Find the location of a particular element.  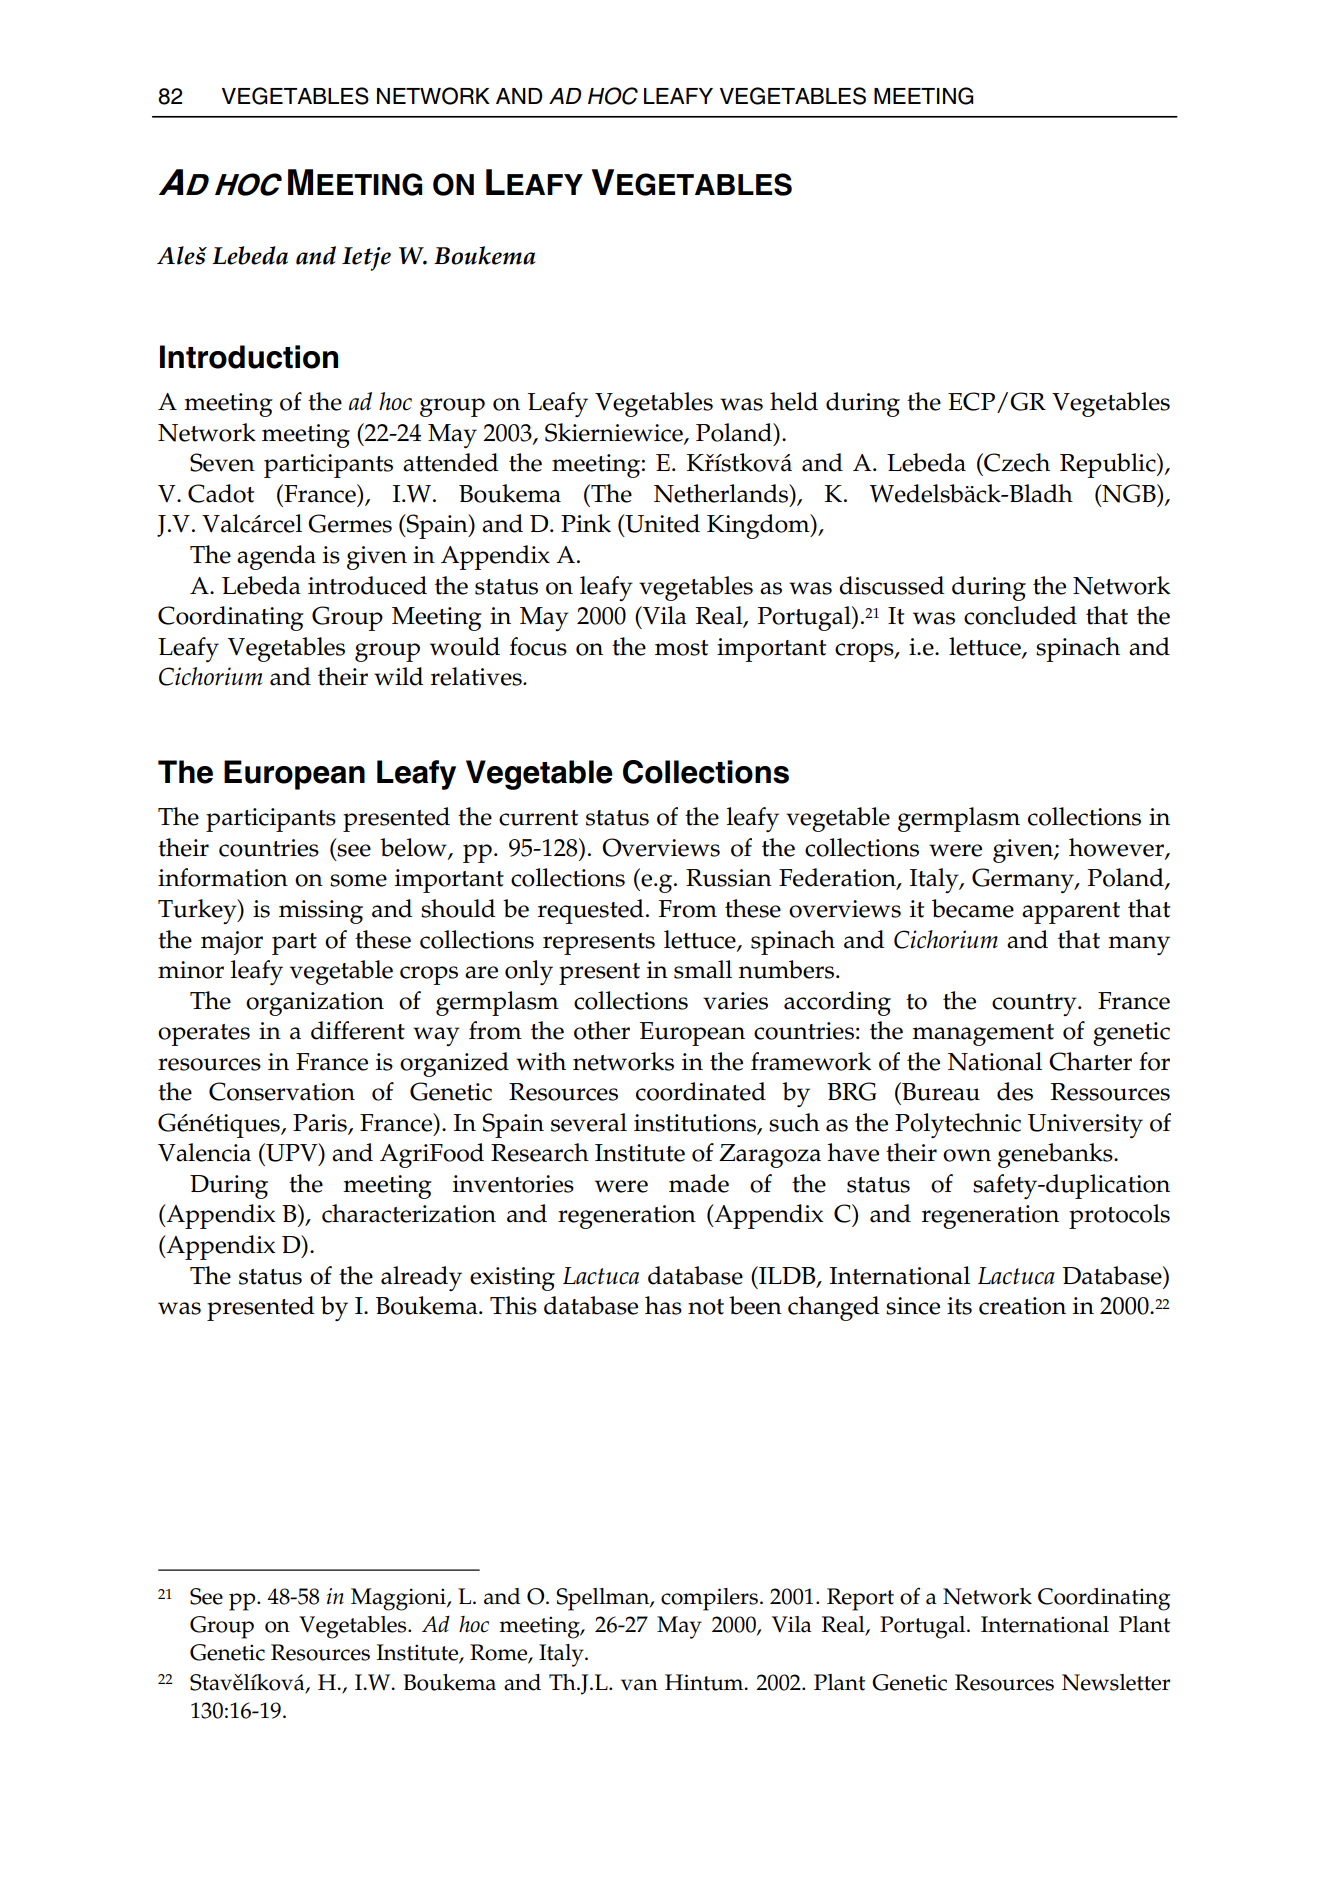

other is located at coordinates (602, 1030).
